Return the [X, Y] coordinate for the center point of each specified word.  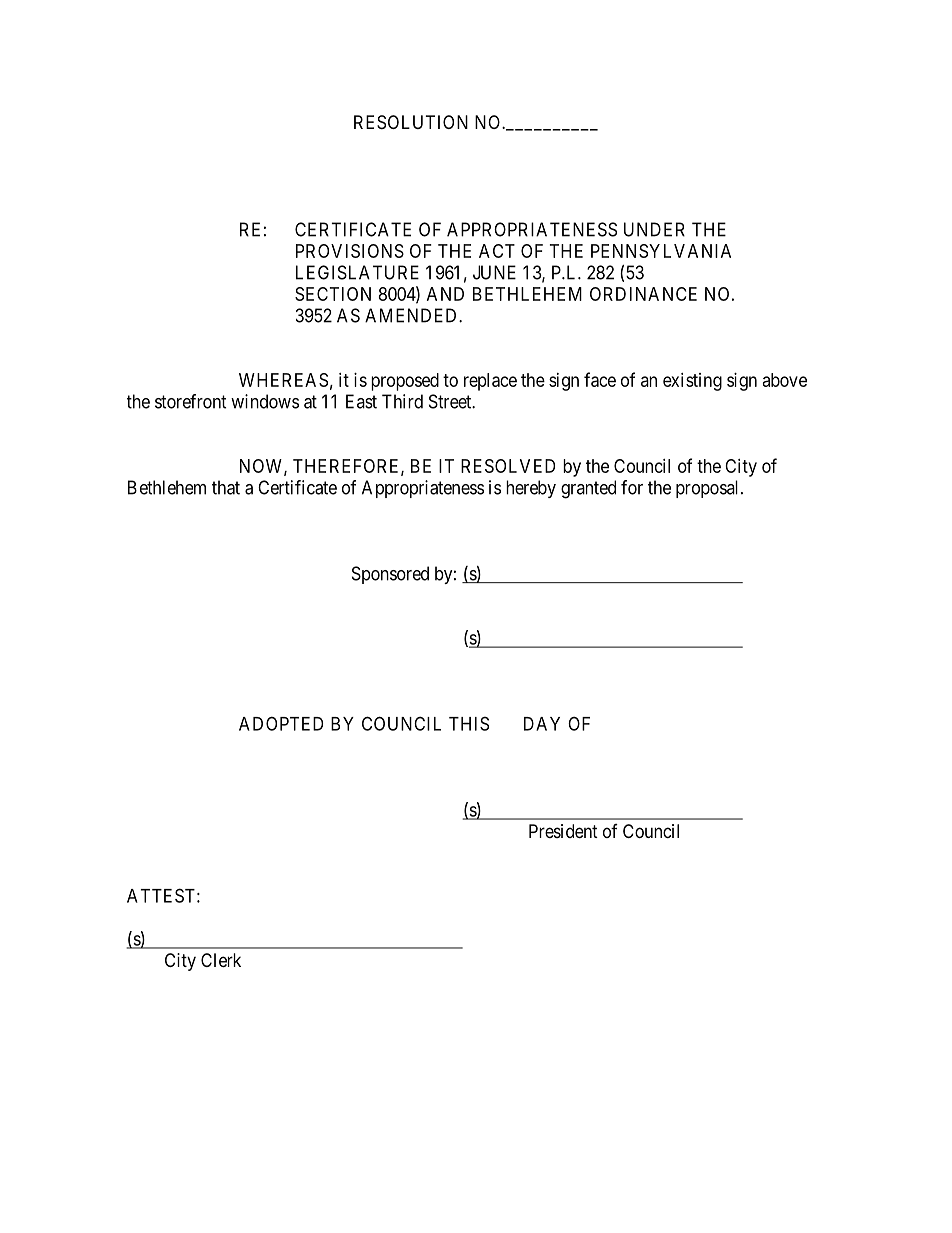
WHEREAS [283, 380]
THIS [469, 723]
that [226, 487]
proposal [709, 489]
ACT [497, 251]
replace [490, 382]
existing [692, 382]
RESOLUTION [411, 122]
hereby [531, 489]
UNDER [654, 229]
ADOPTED [281, 723]
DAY [542, 724]
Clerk [221, 960]
